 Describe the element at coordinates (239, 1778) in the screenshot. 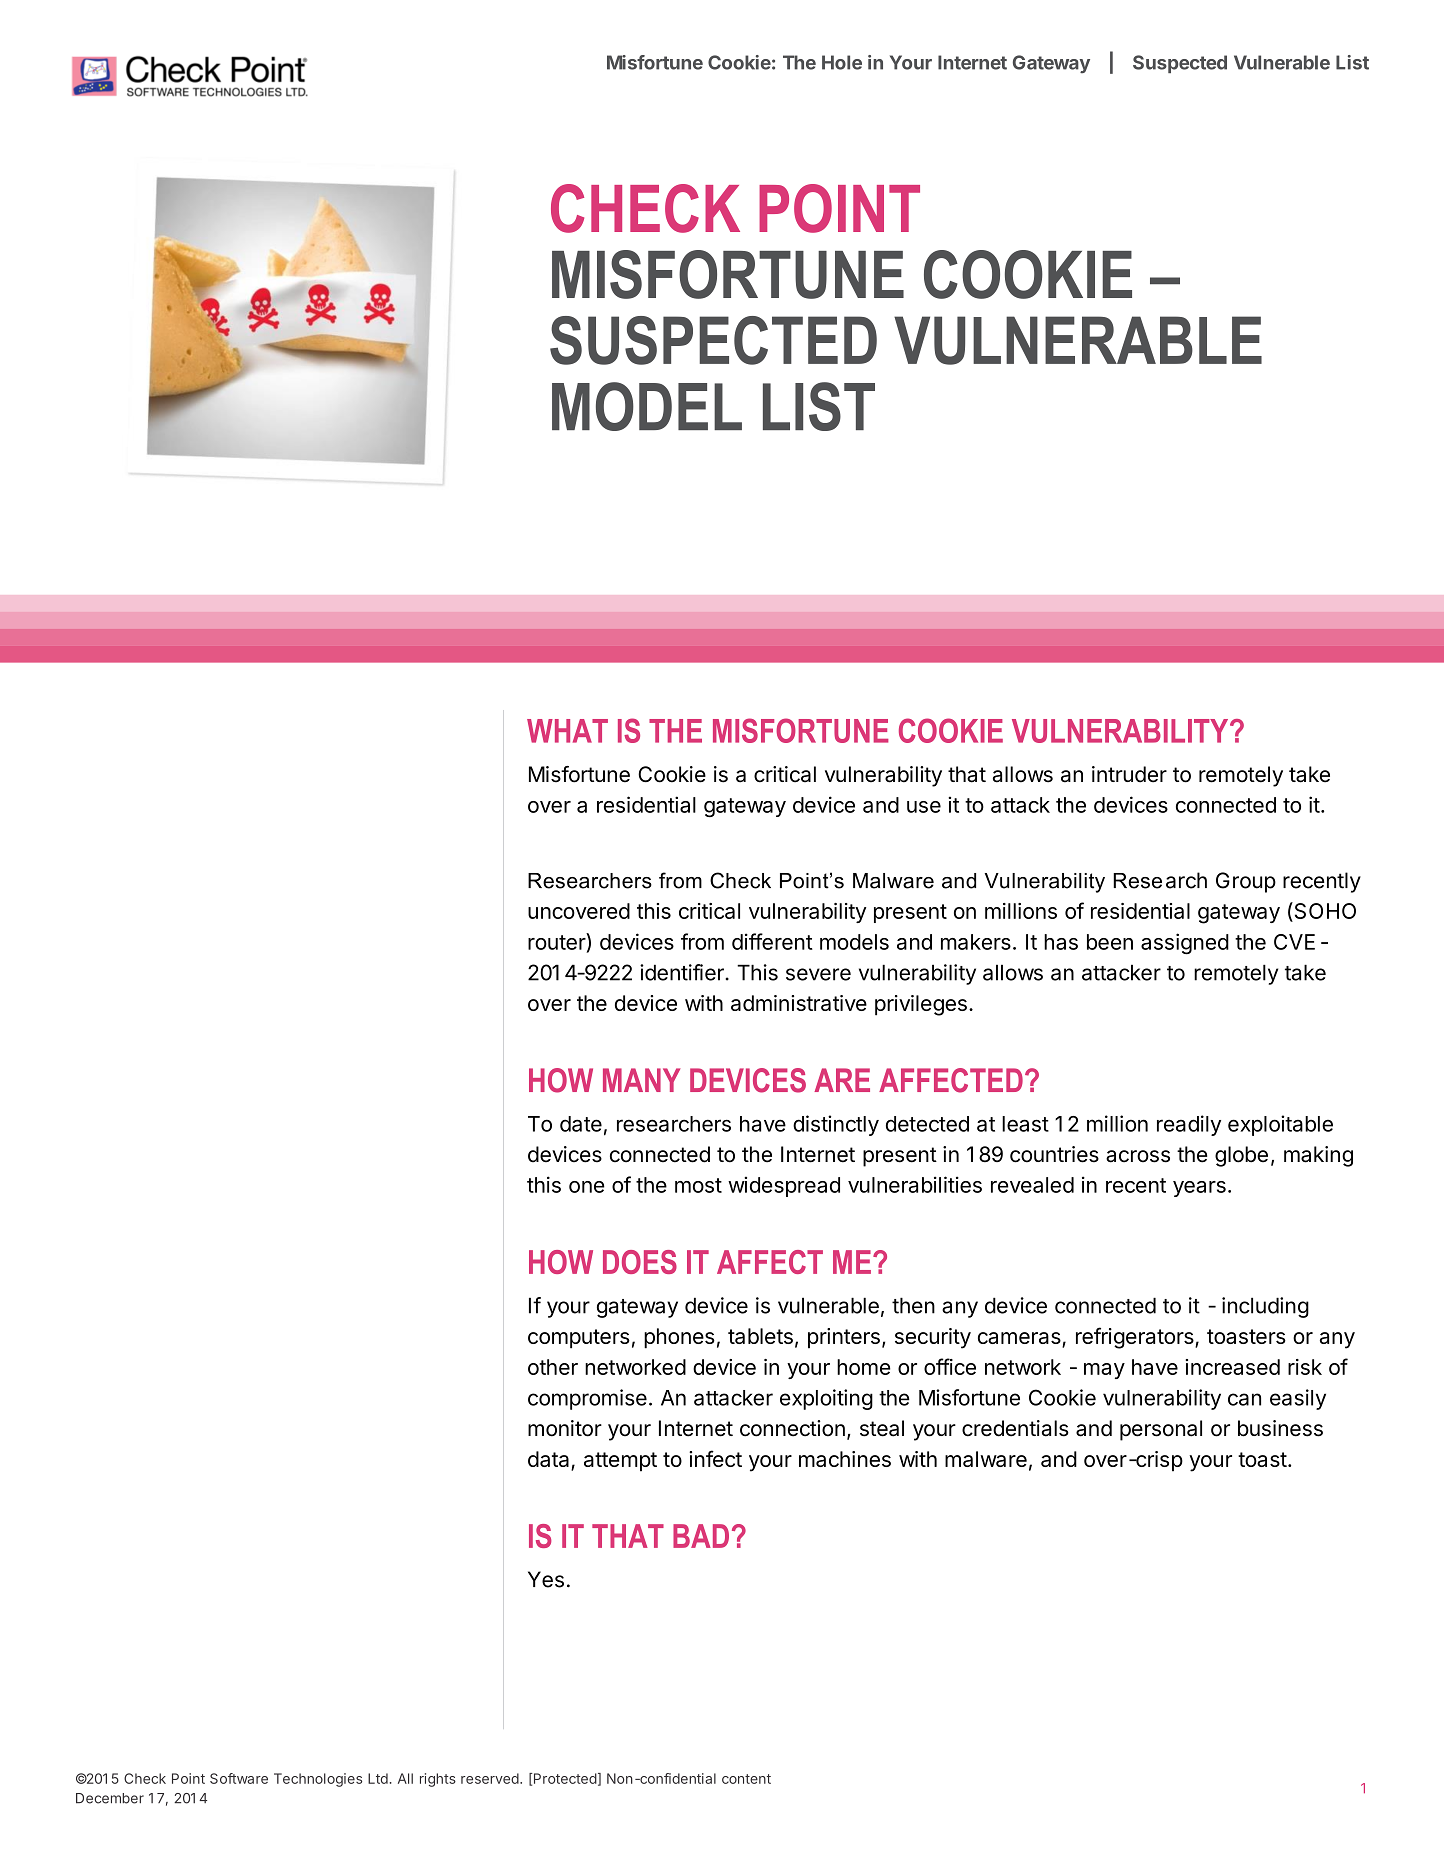

I see `Software` at that location.
